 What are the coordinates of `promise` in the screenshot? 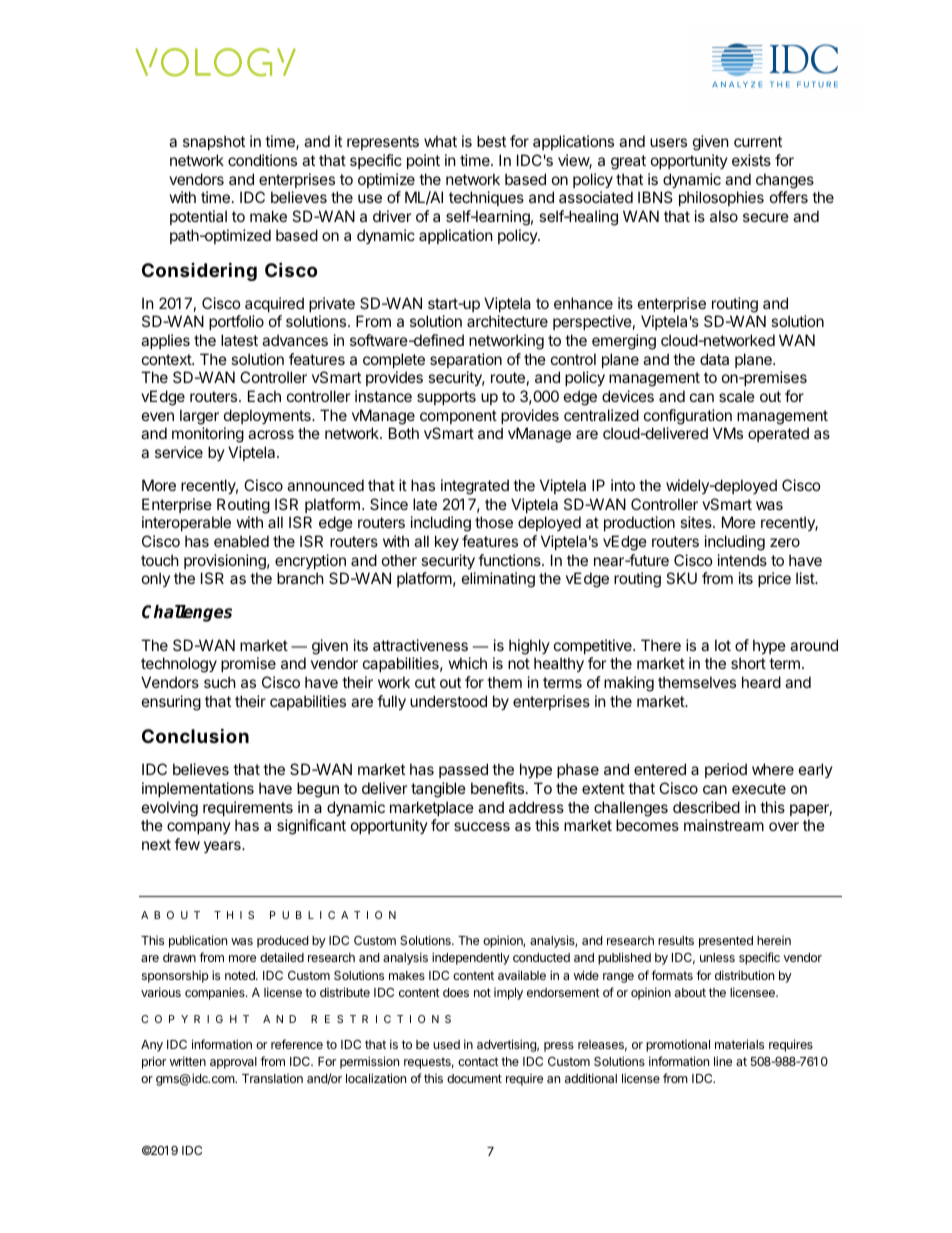 It's located at (248, 664).
